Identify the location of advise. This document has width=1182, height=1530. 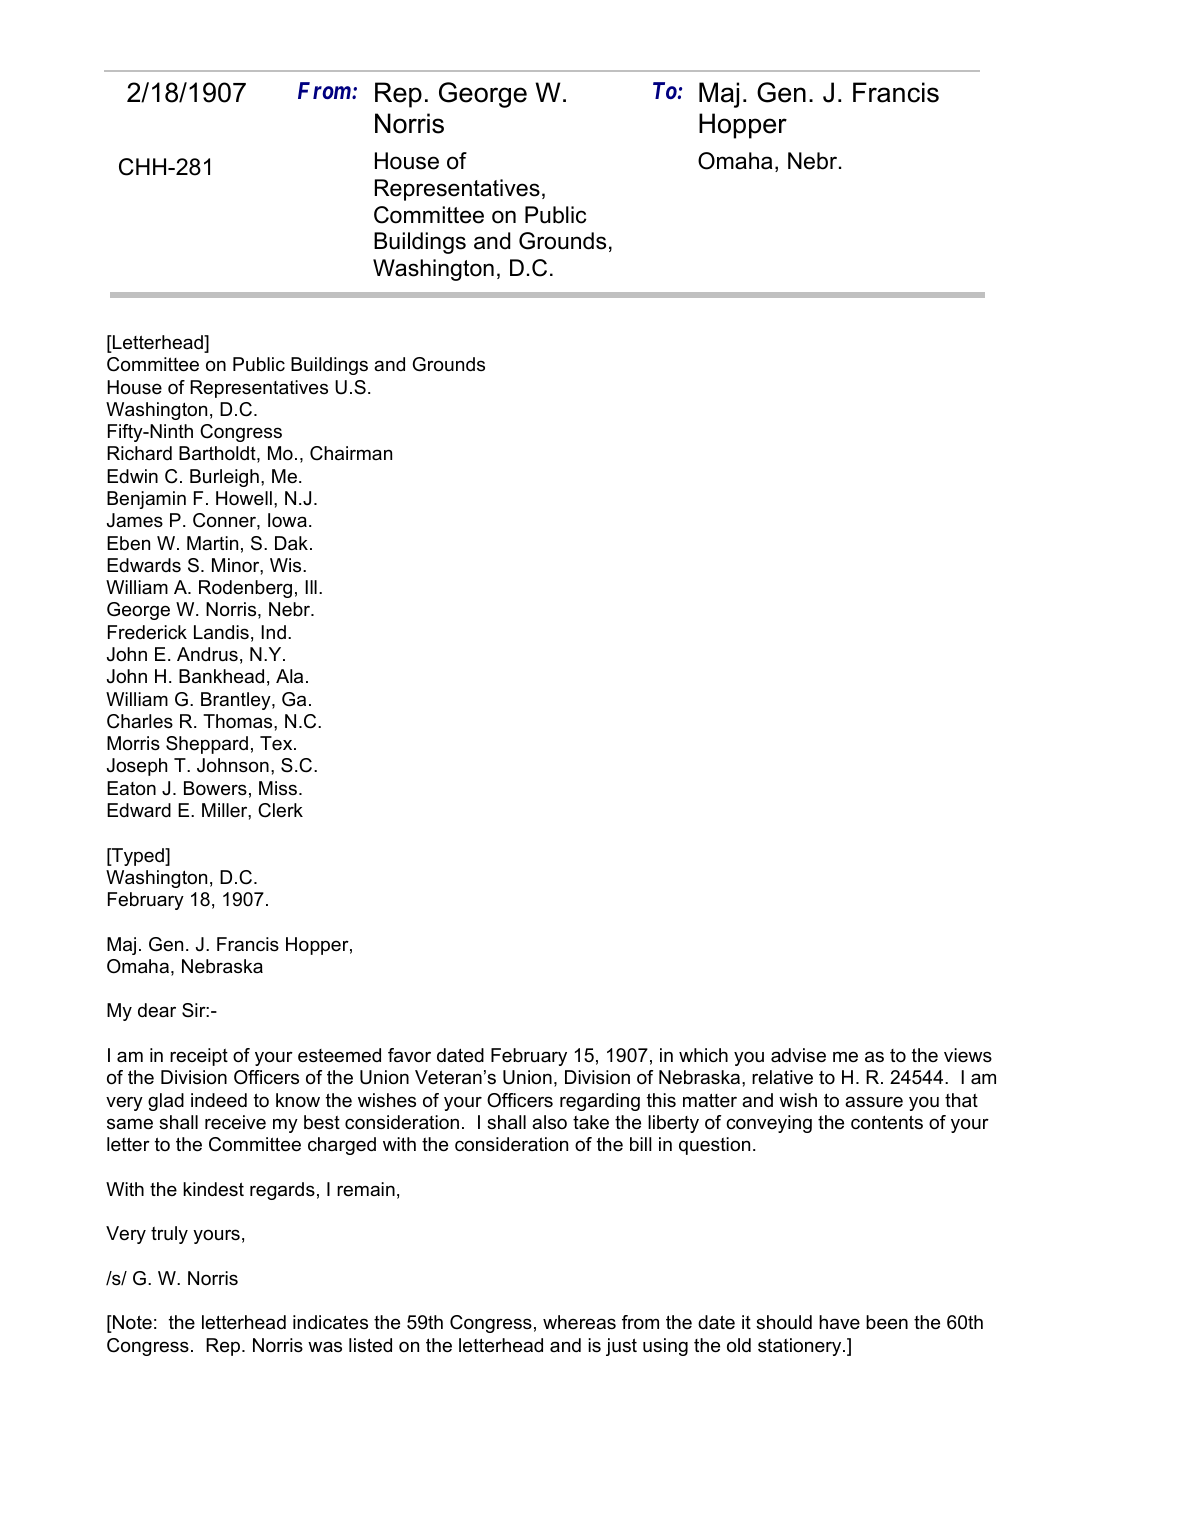
(798, 1055).
